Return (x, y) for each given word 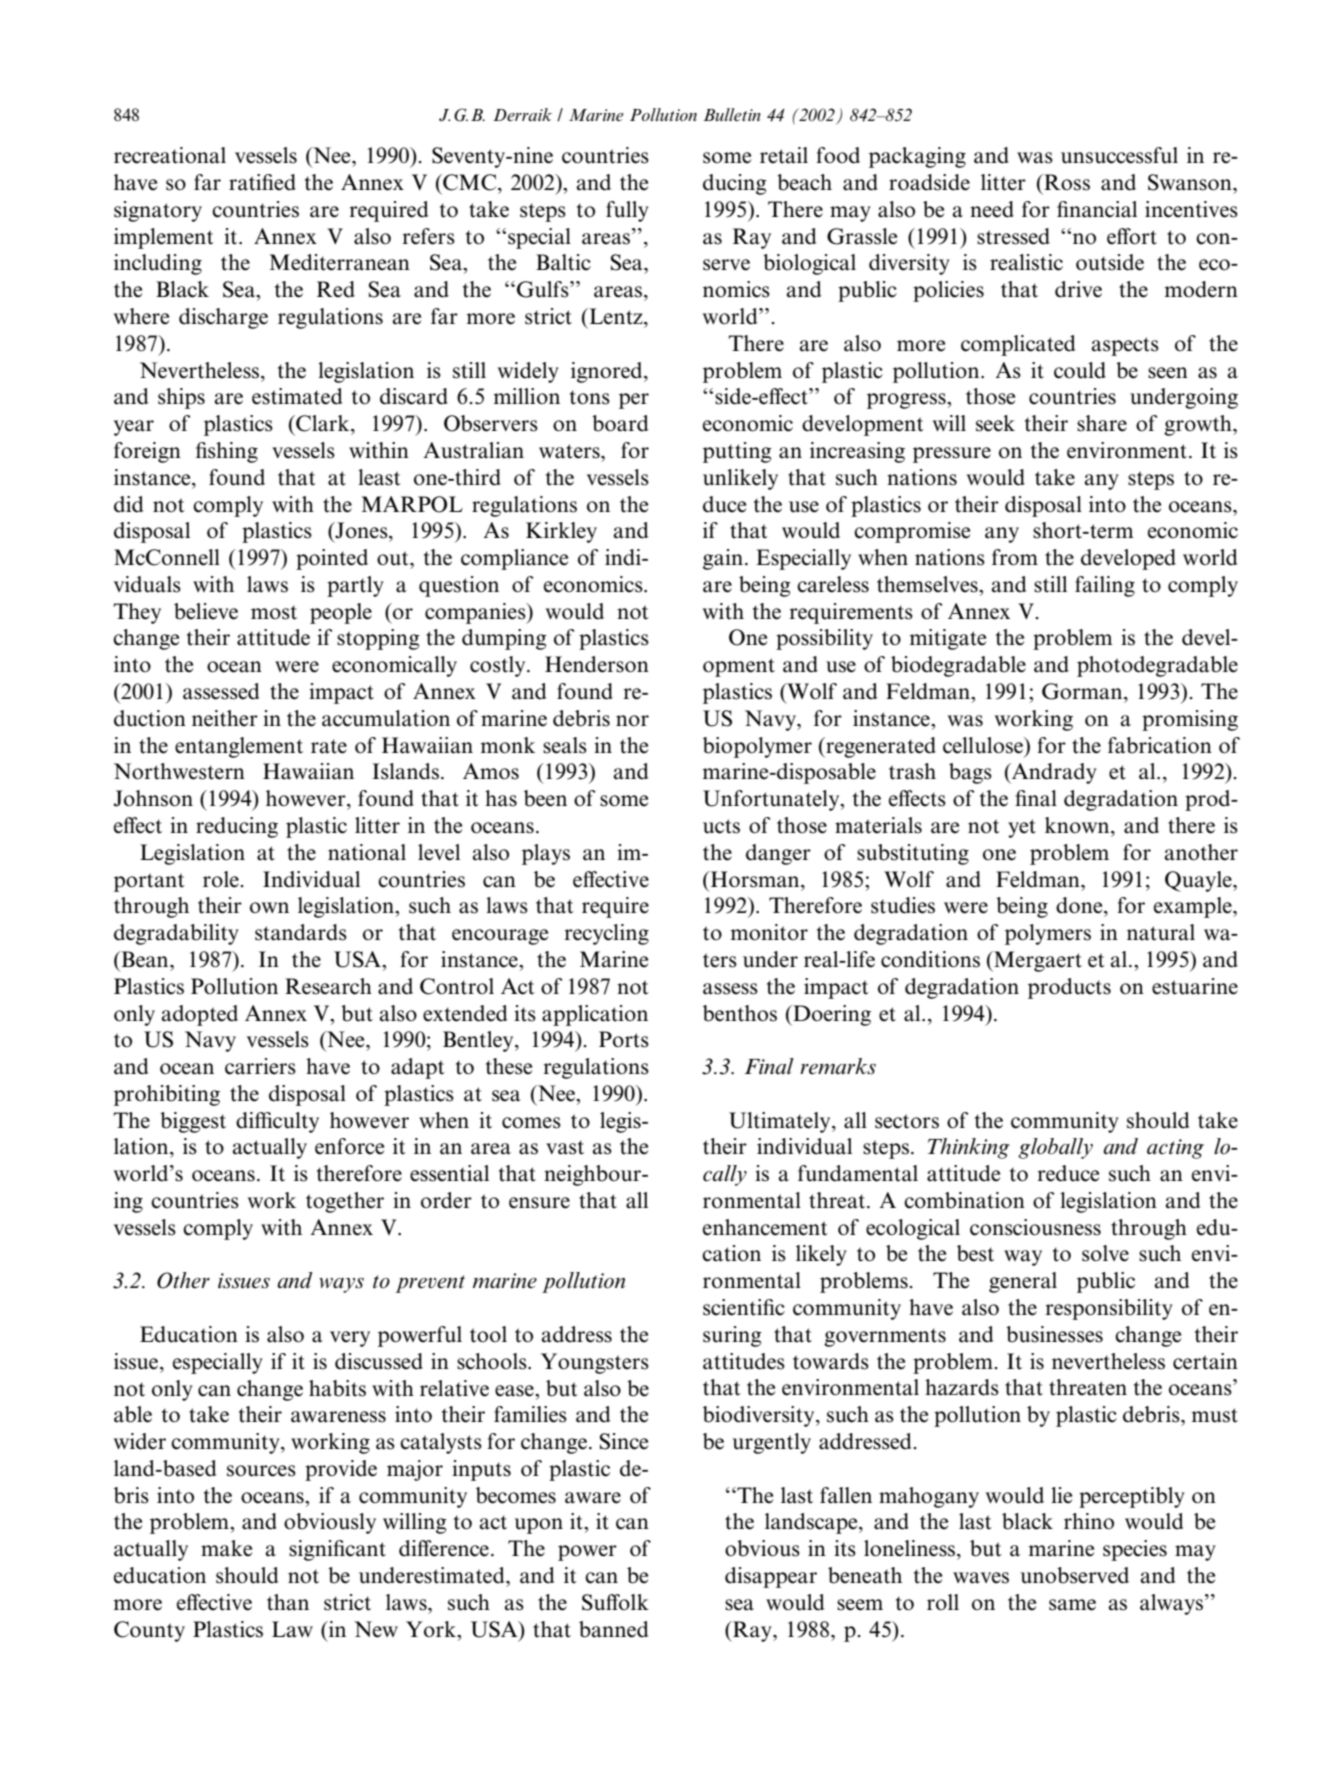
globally (1055, 1148)
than (288, 1602)
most (274, 612)
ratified (262, 182)
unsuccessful (1119, 155)
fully (627, 211)
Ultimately (781, 1122)
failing (1105, 586)
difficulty (277, 1122)
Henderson (597, 664)
